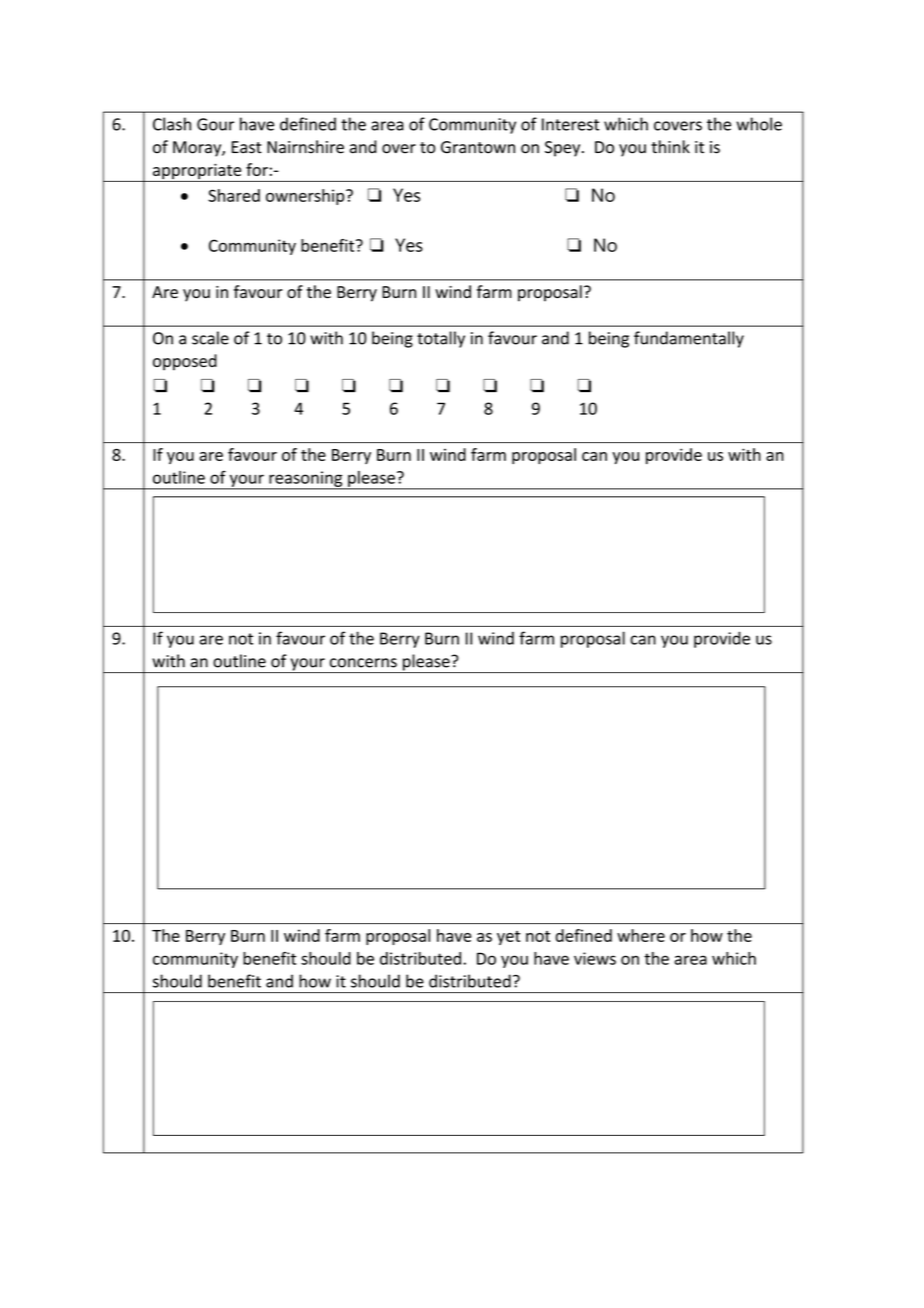 The image size is (924, 1308). Describe the element at coordinates (306, 480) in the image. I see `reasoning` at that location.
